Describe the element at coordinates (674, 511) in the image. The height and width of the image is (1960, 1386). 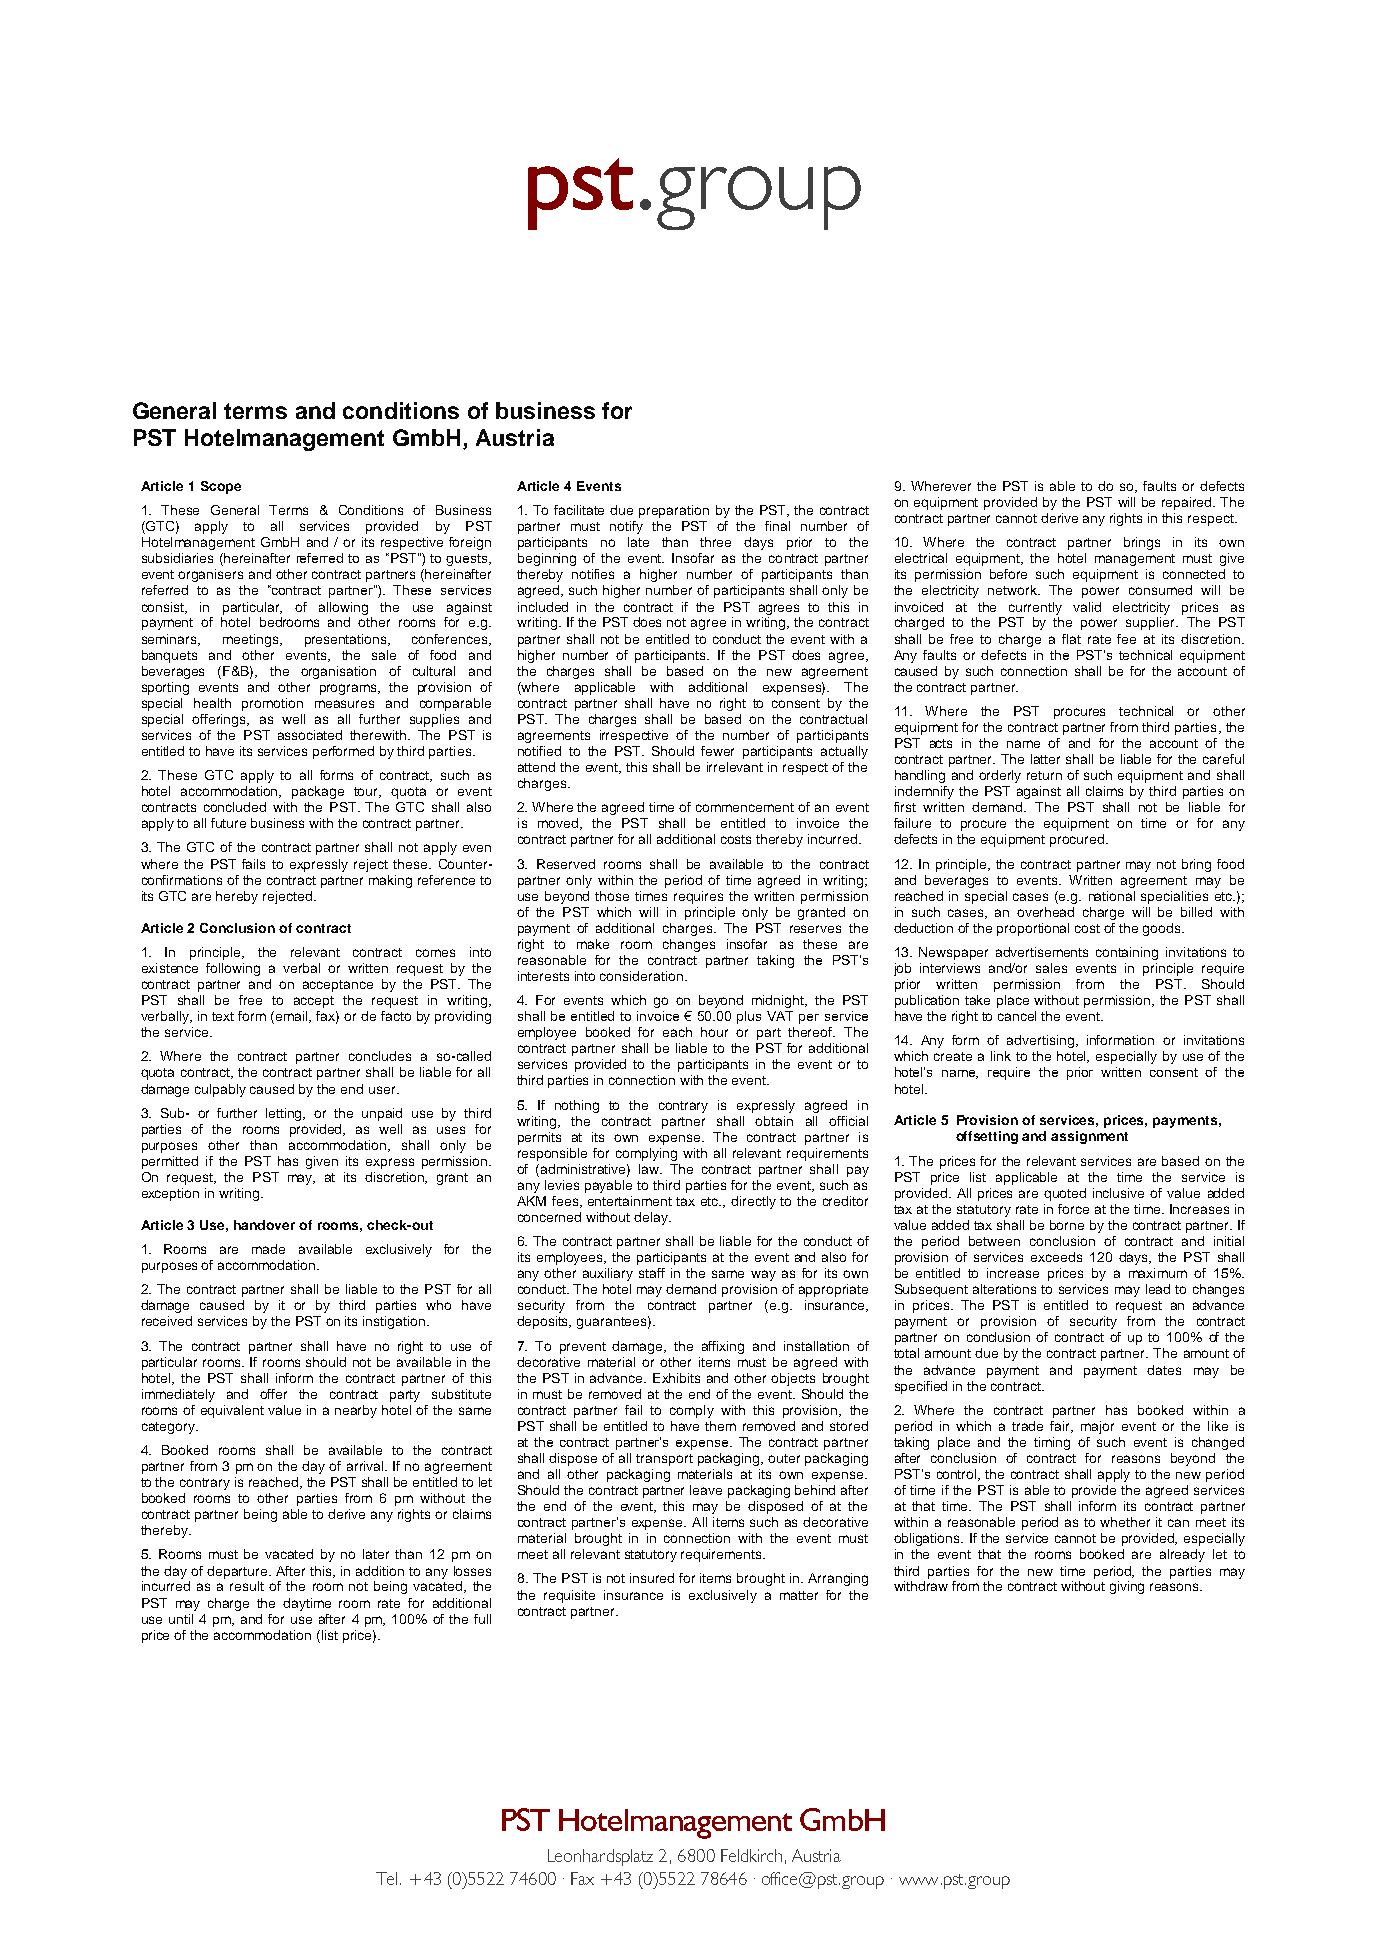
I see `preparation` at that location.
